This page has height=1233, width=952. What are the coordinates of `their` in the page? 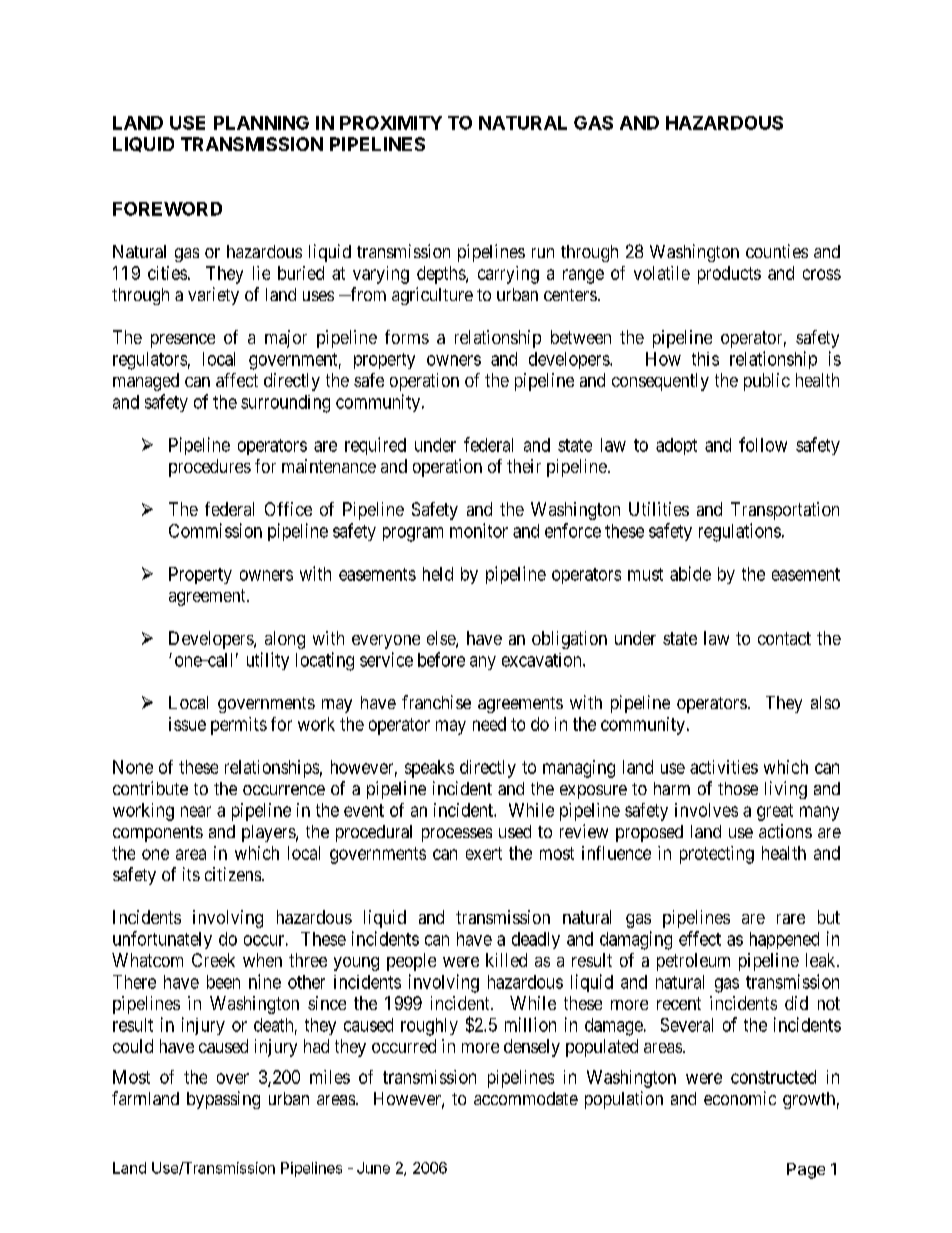 It's located at (524, 466).
